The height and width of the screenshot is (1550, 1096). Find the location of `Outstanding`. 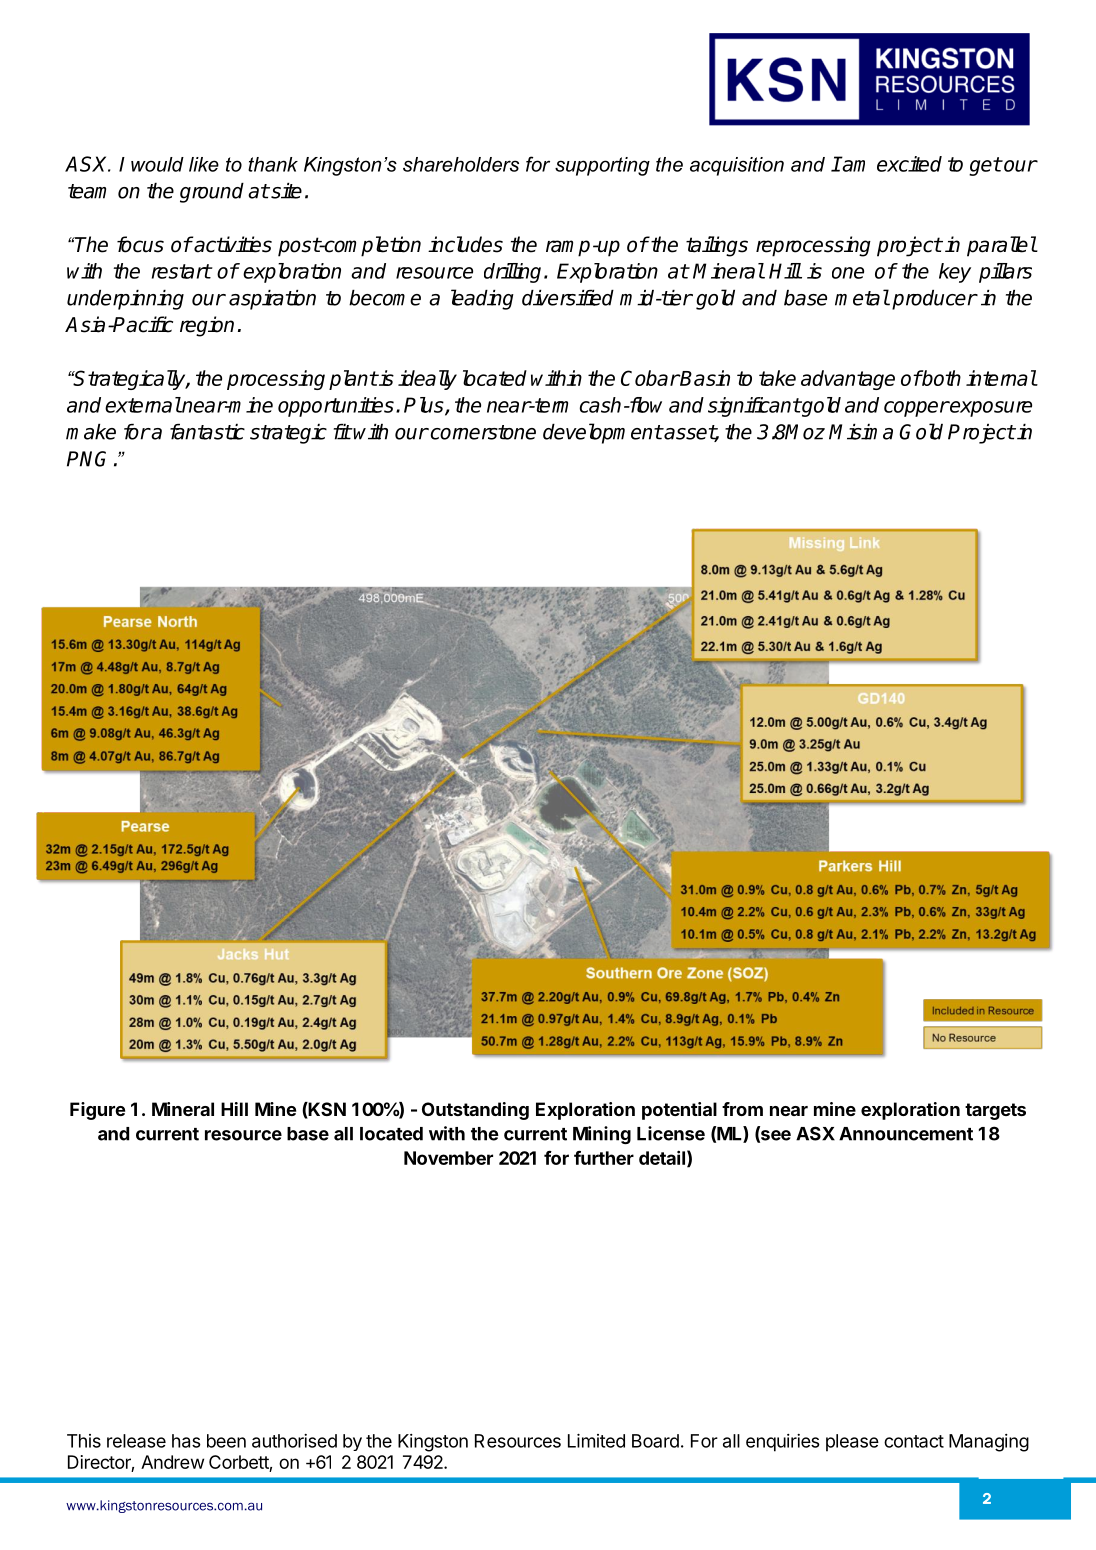

Outstanding is located at coordinates (475, 1111).
